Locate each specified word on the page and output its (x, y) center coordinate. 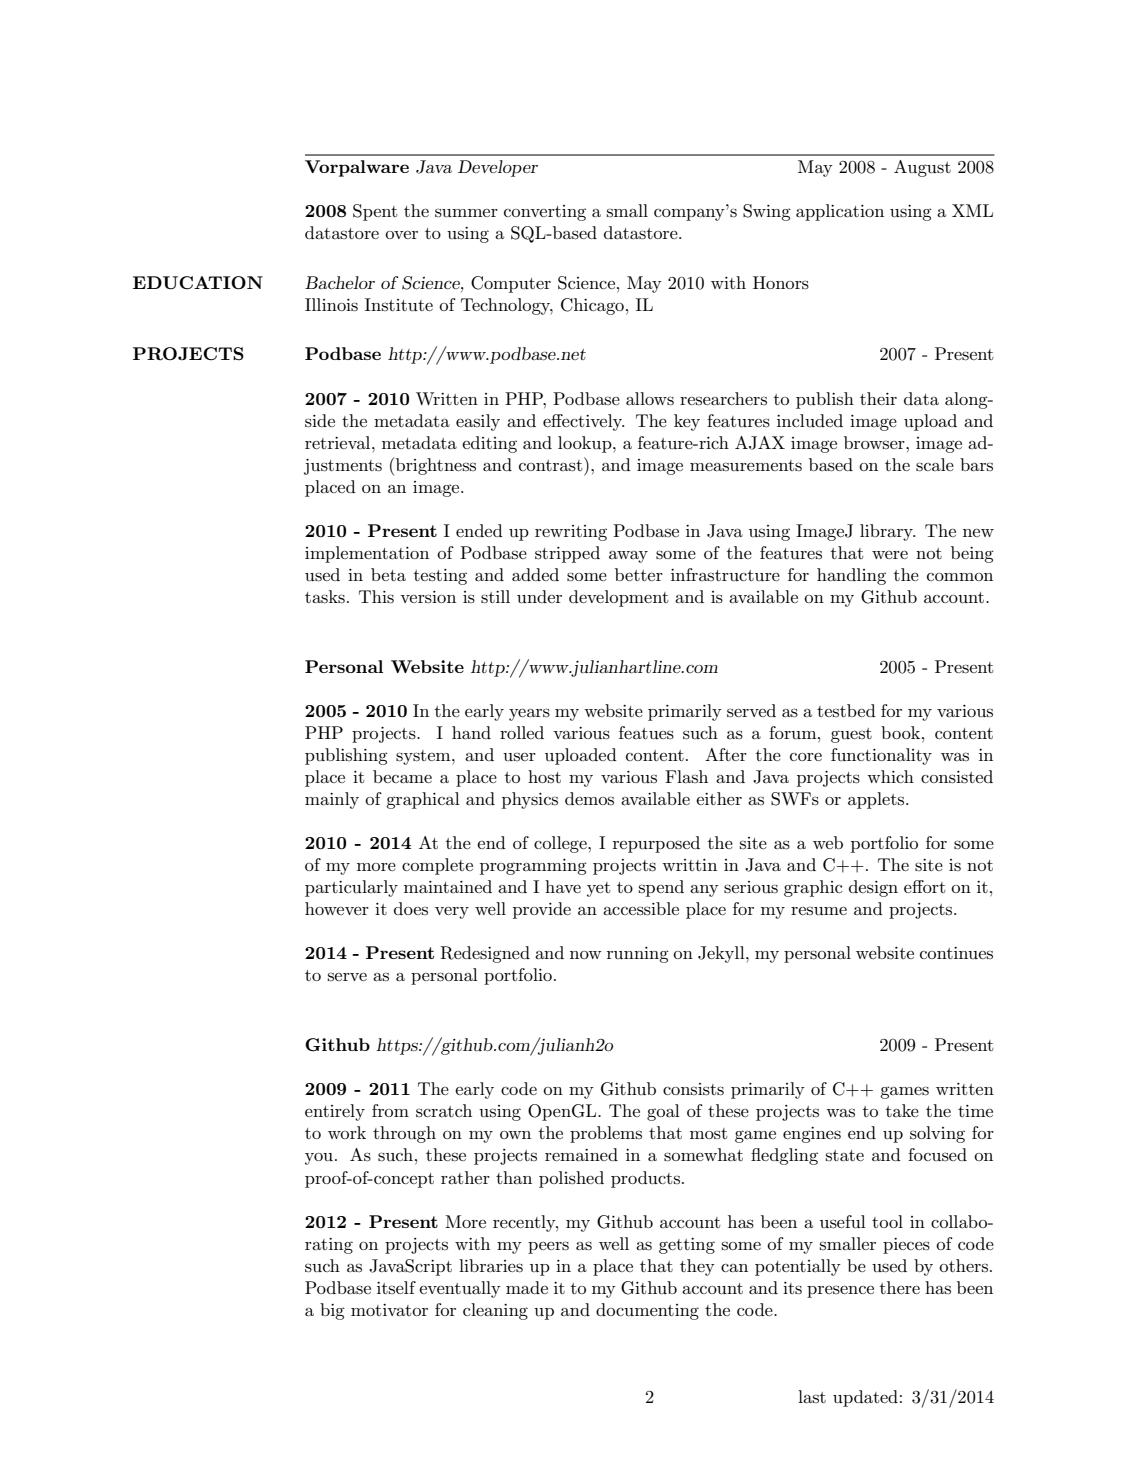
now (586, 955)
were (890, 555)
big (332, 1311)
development (619, 598)
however (337, 908)
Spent (375, 212)
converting (545, 213)
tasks (325, 597)
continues (956, 953)
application (840, 212)
